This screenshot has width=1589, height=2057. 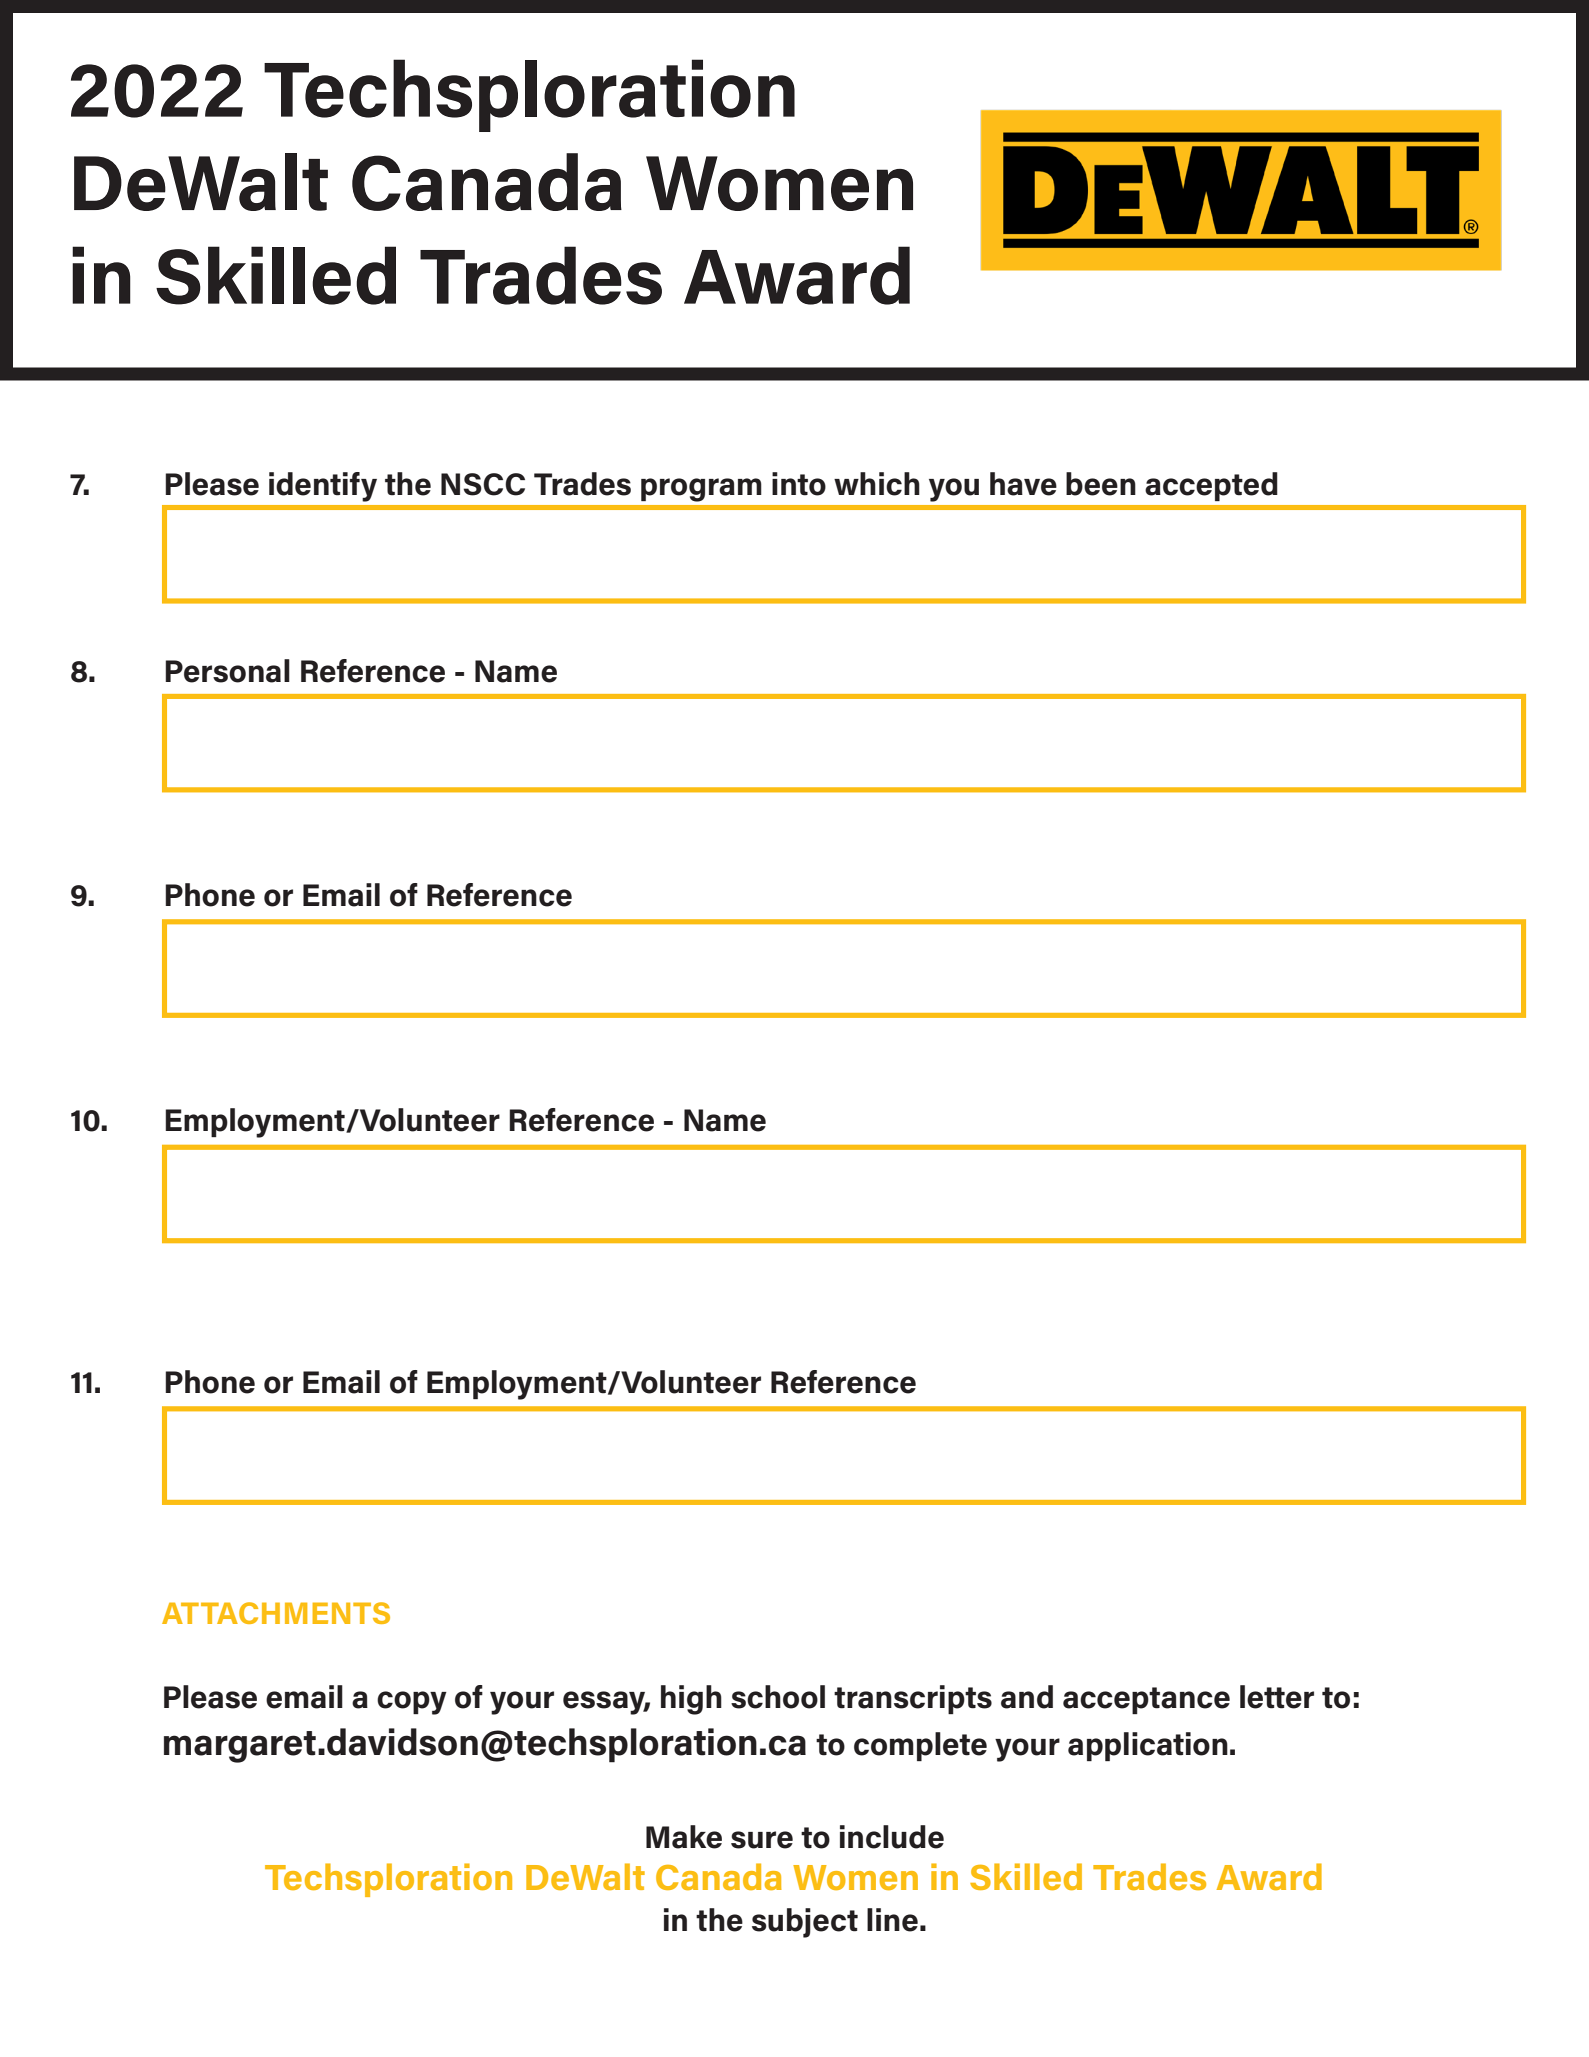 I want to click on been, so click(x=1101, y=484).
